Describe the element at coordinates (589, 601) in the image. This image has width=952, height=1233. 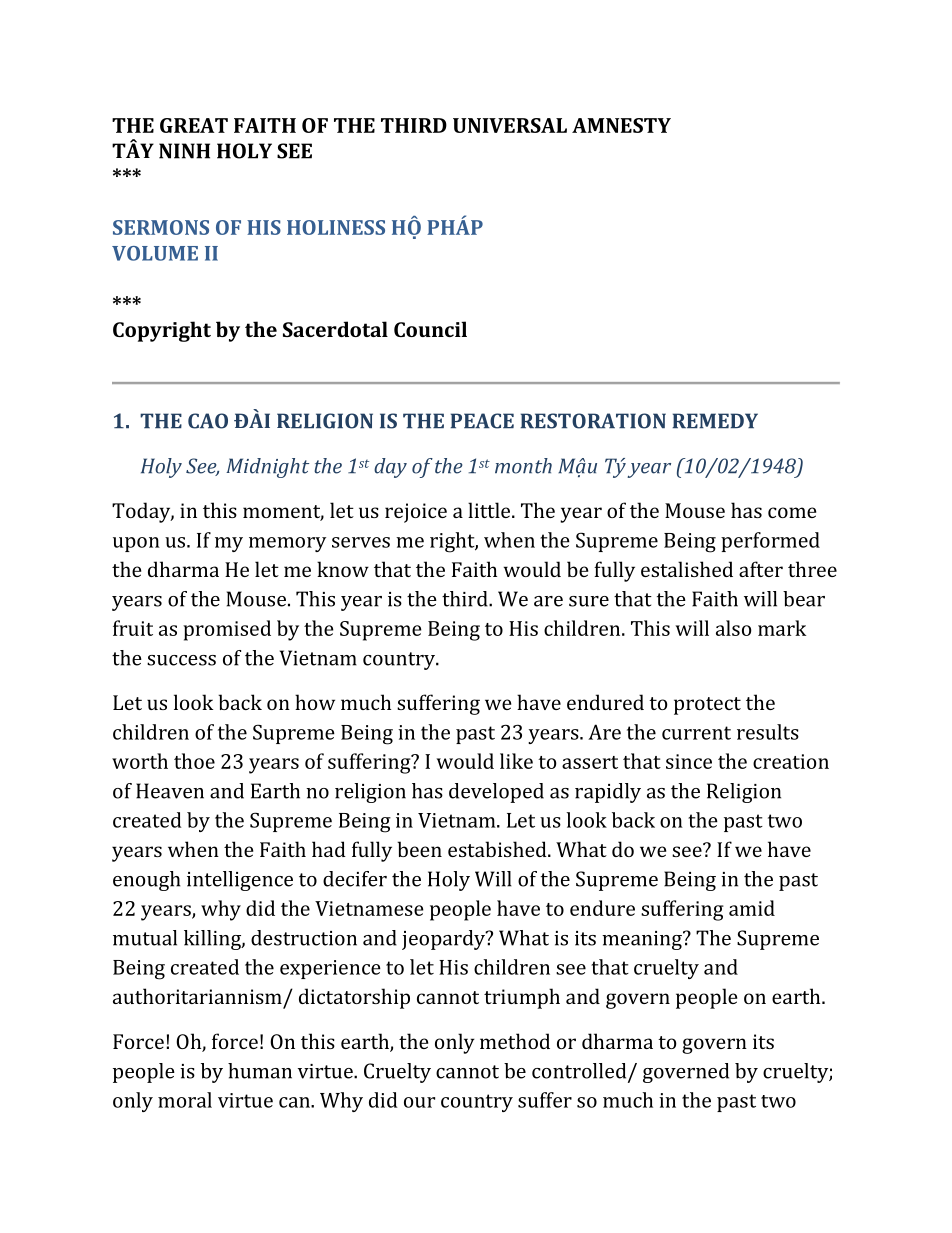
I see `sure` at that location.
